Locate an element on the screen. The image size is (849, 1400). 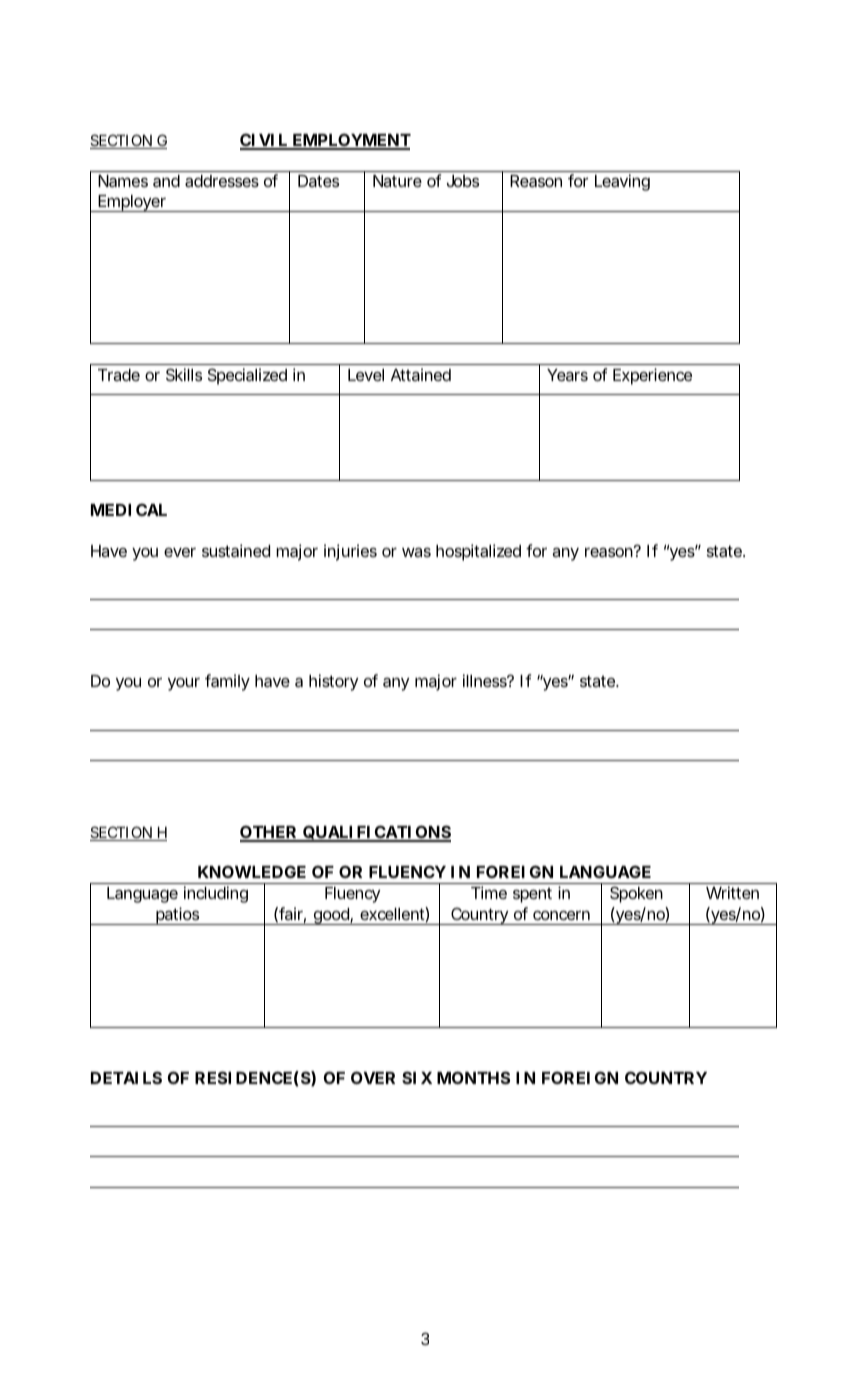
QUALIFICATIONS is located at coordinates (376, 833).
